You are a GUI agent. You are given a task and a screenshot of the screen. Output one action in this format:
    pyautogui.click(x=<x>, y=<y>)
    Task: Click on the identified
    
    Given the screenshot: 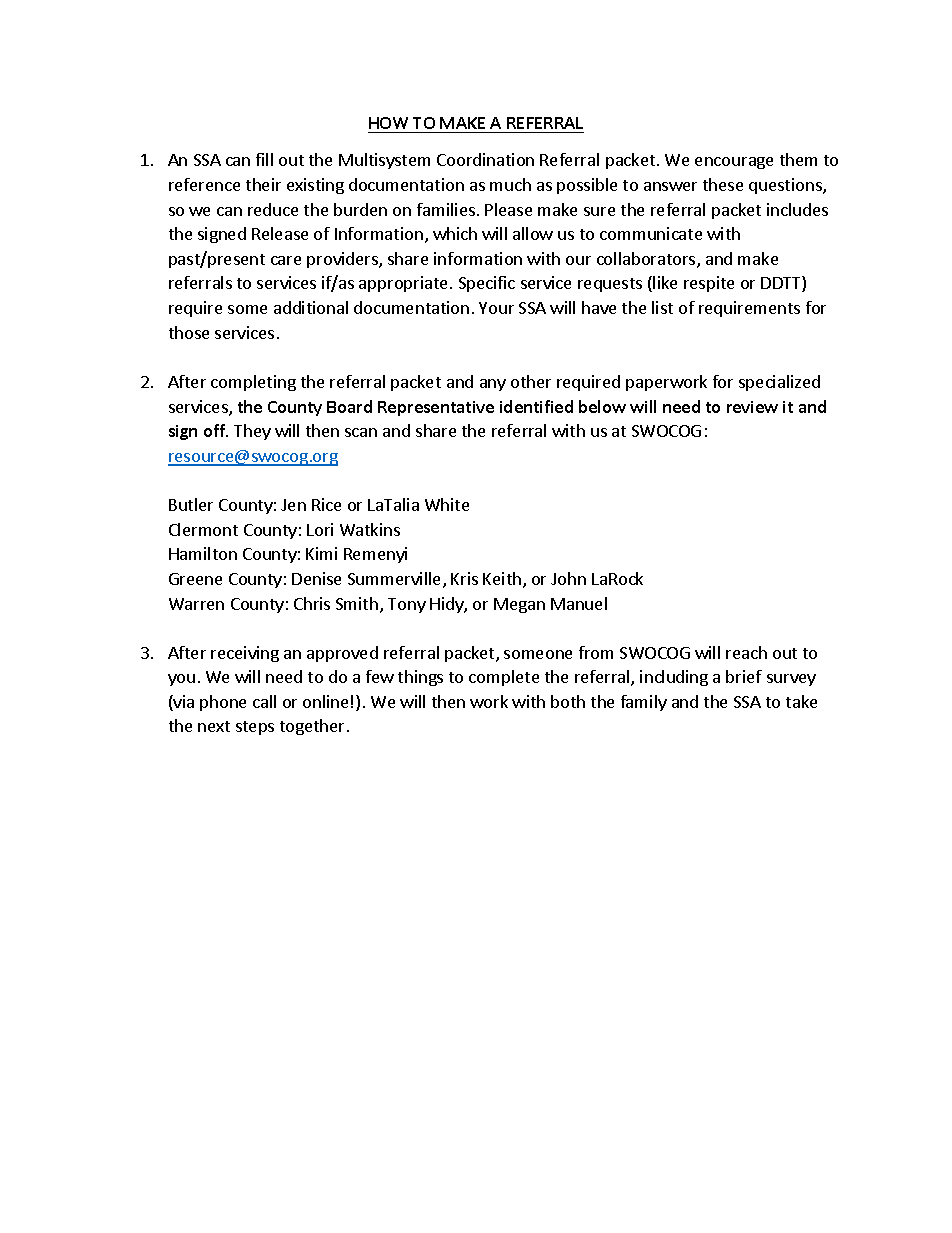 What is the action you would take?
    pyautogui.click(x=536, y=406)
